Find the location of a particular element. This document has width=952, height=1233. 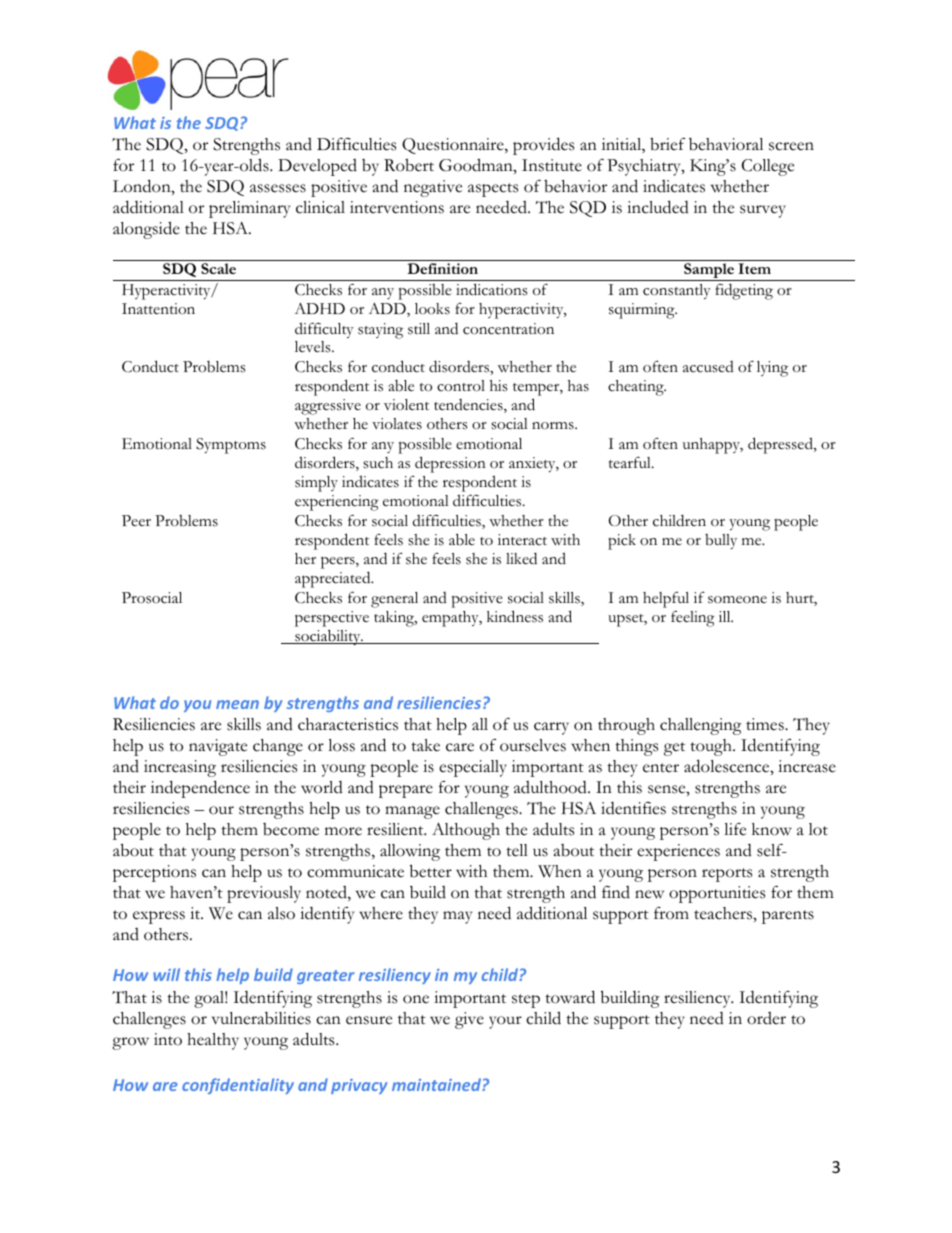

someone is located at coordinates (737, 600).
